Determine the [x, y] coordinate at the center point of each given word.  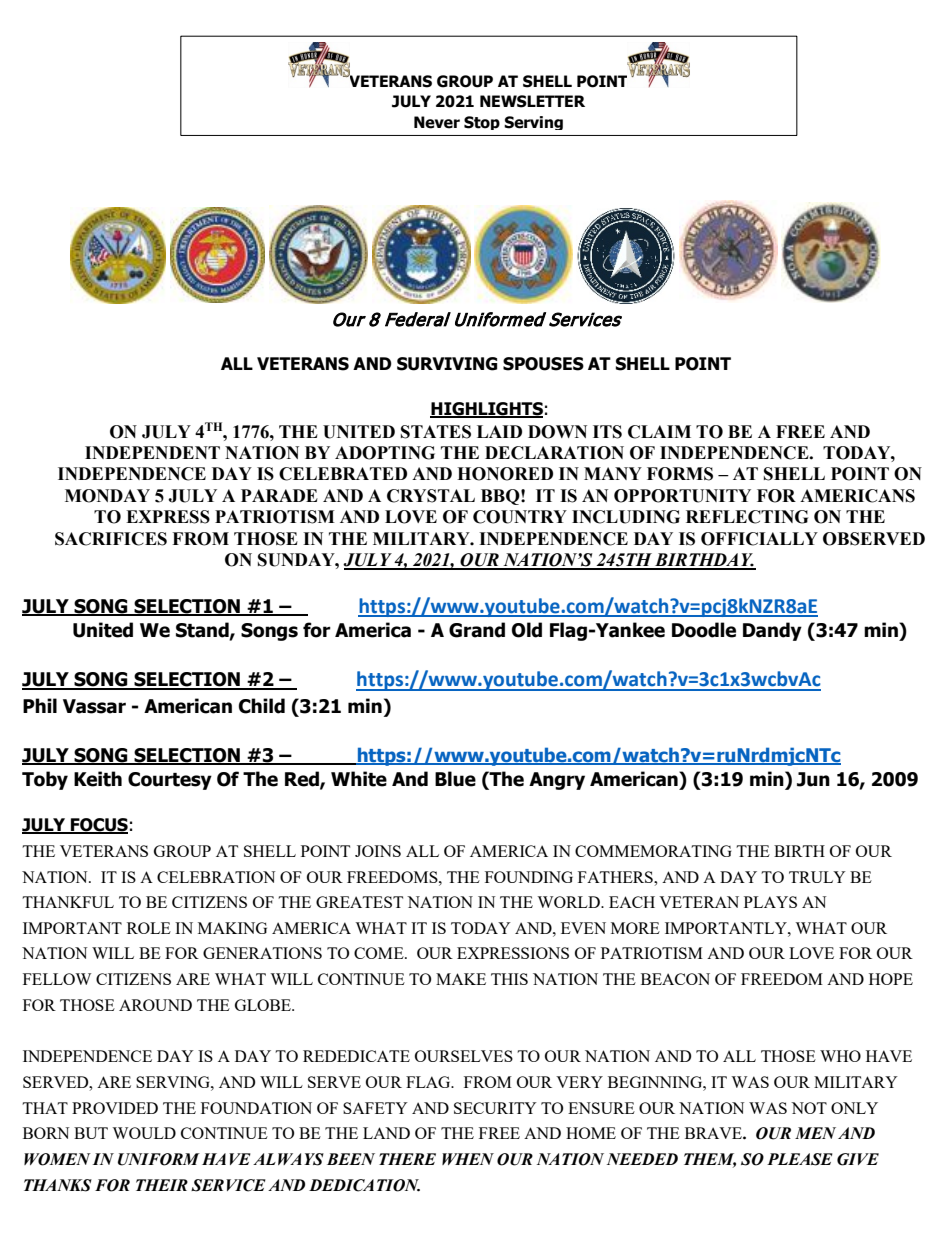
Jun [813, 779]
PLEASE [800, 1159]
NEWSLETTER [532, 101]
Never [437, 122]
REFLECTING [747, 517]
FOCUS [98, 826]
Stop [482, 123]
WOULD [144, 1133]
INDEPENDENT [152, 452]
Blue [455, 779]
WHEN [468, 1159]
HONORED [505, 474]
